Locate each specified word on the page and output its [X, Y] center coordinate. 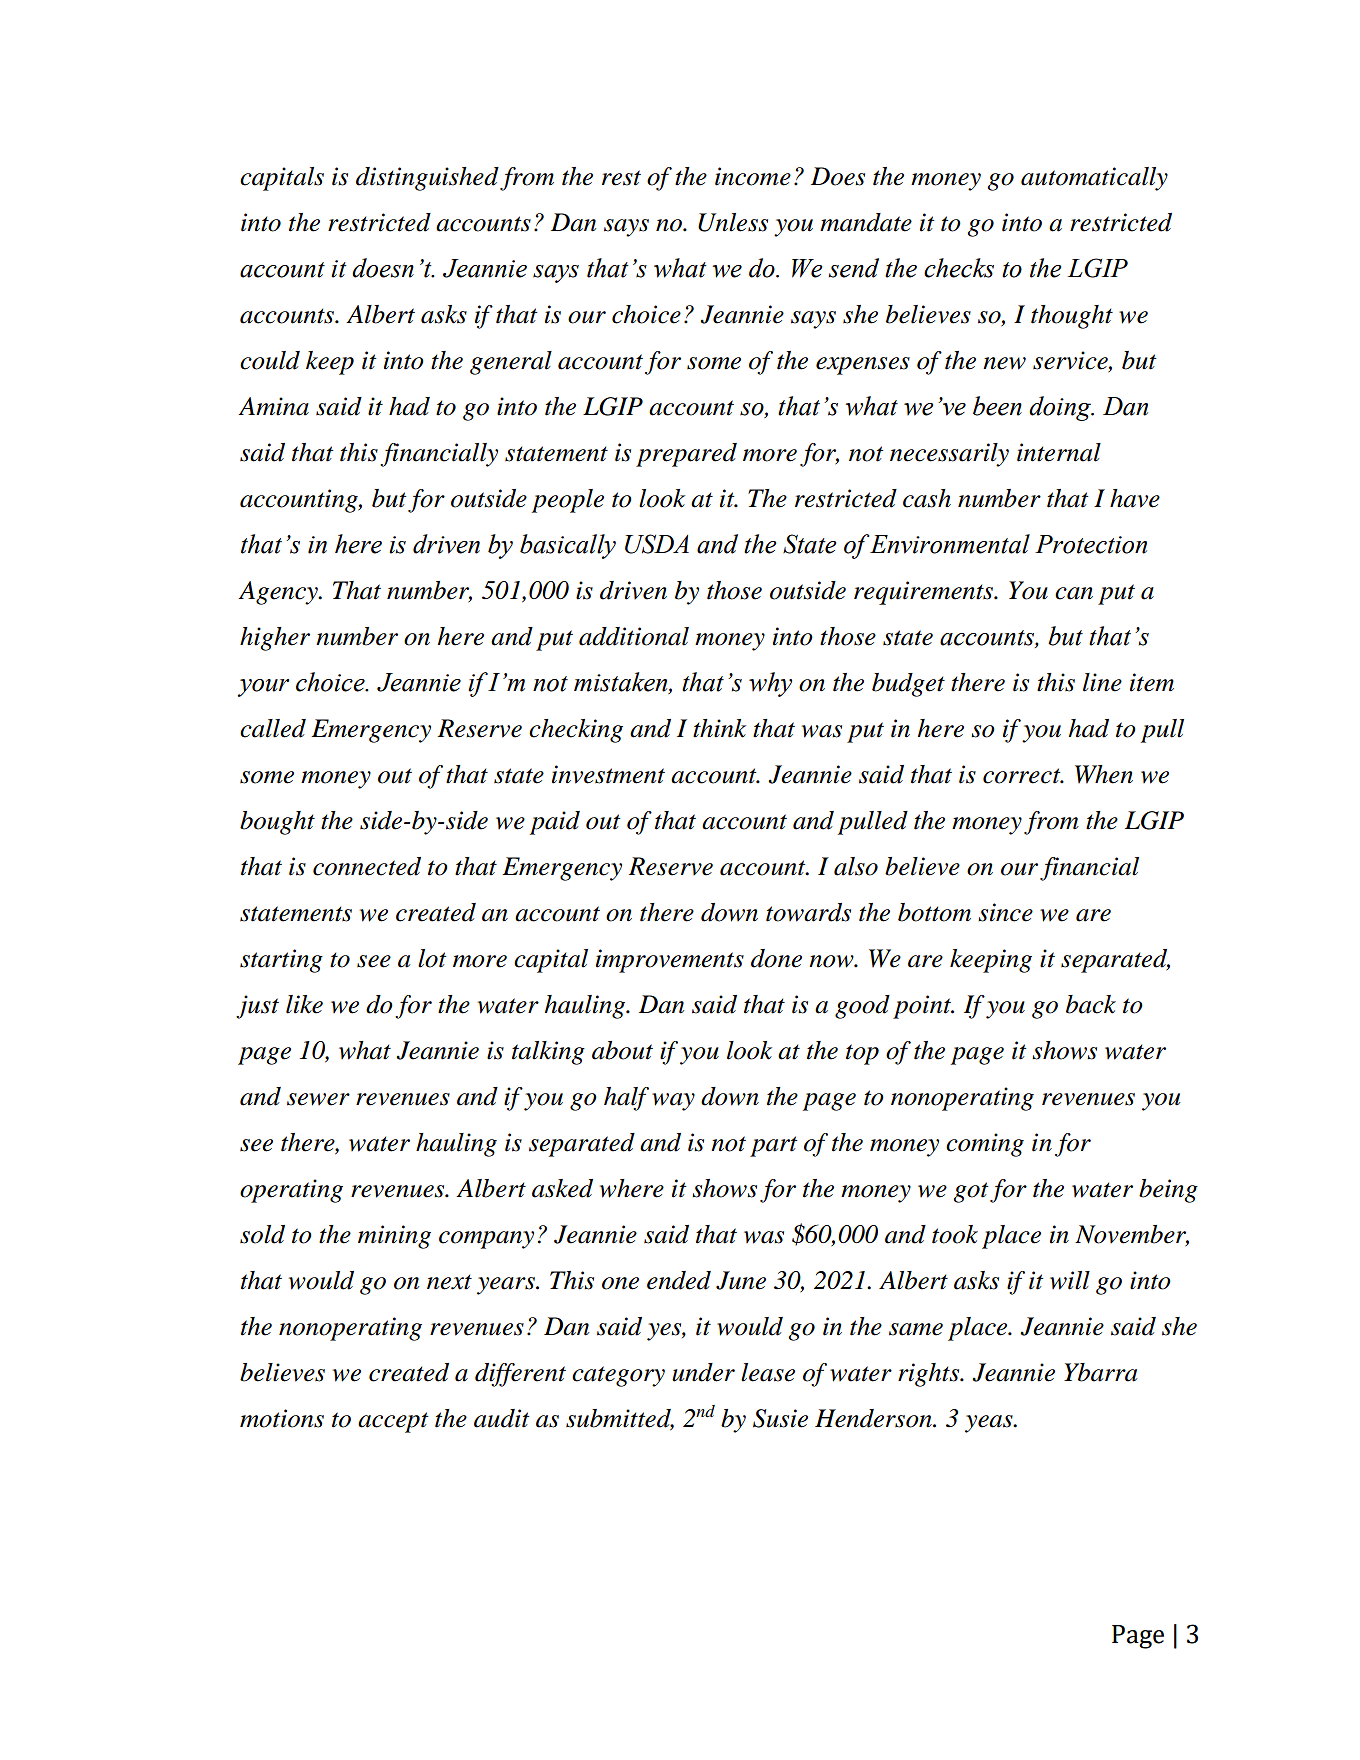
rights [930, 1375]
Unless [733, 222]
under [703, 1372]
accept [393, 1422]
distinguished [427, 179]
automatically [1094, 179]
